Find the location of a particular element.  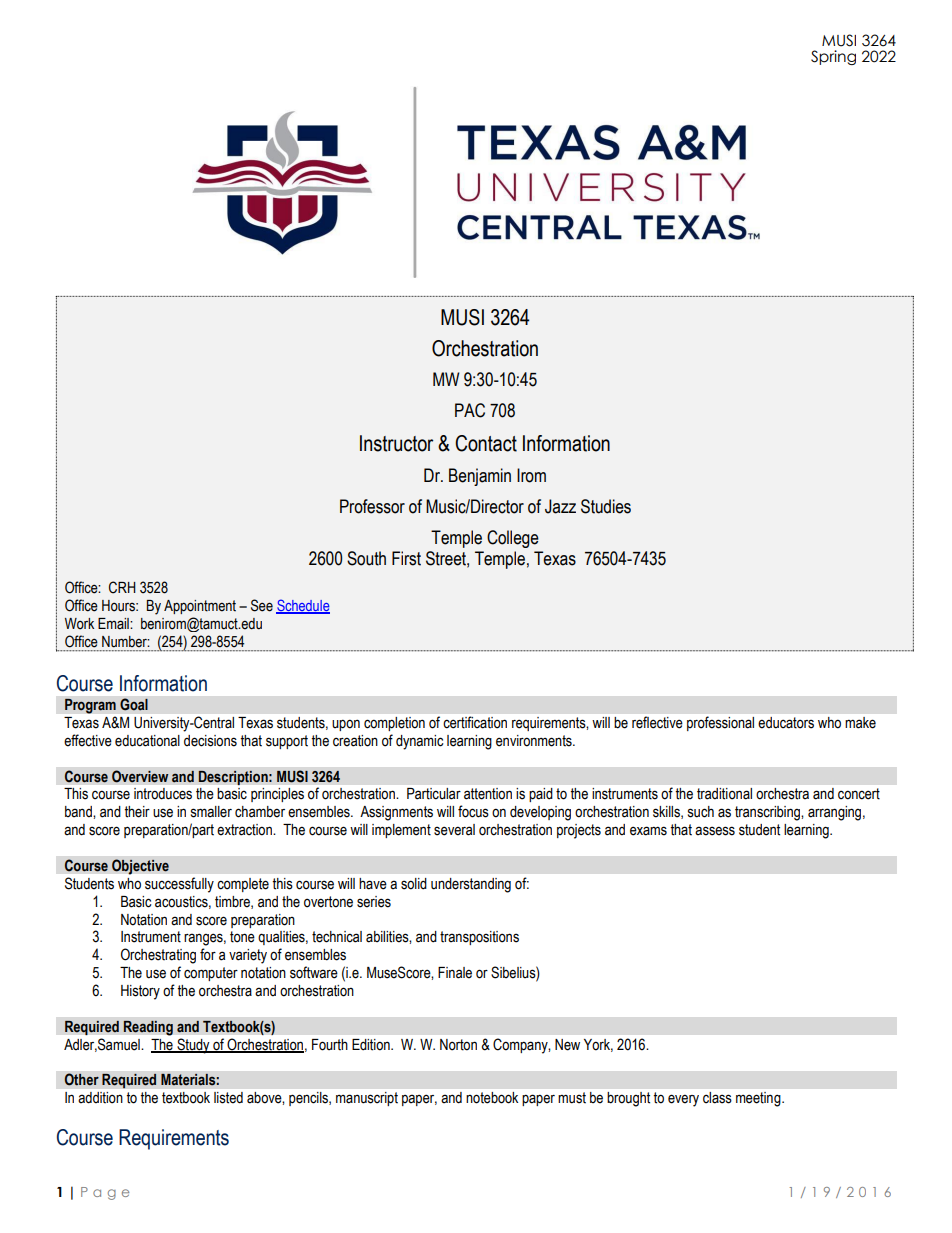

Norton is located at coordinates (458, 1045).
